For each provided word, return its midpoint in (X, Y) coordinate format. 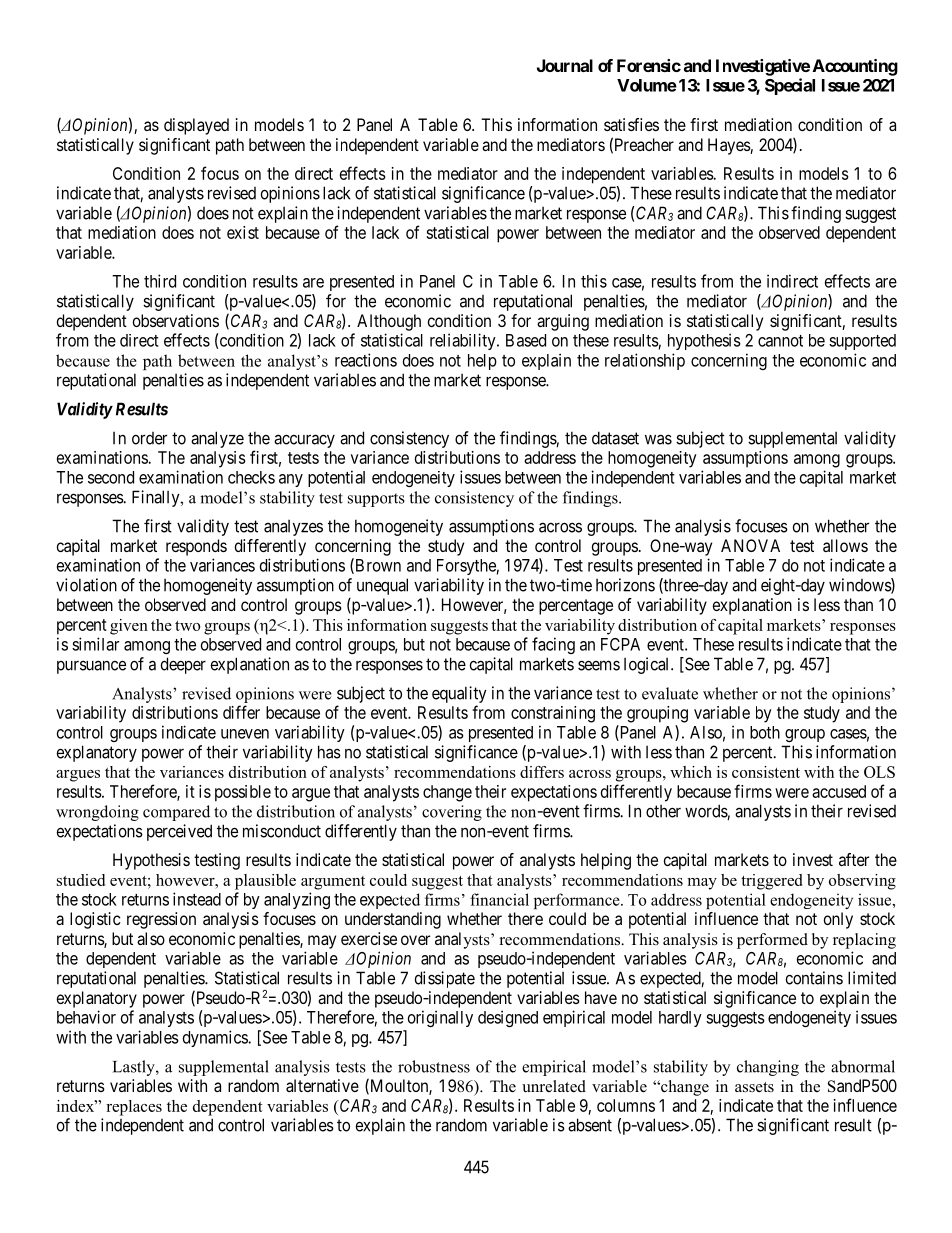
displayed (196, 126)
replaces (134, 1108)
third (160, 281)
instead (197, 899)
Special (790, 86)
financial (499, 899)
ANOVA (750, 545)
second (111, 477)
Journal (565, 65)
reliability (464, 341)
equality (459, 694)
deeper (183, 665)
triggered (771, 882)
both (765, 732)
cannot (780, 341)
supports (376, 500)
